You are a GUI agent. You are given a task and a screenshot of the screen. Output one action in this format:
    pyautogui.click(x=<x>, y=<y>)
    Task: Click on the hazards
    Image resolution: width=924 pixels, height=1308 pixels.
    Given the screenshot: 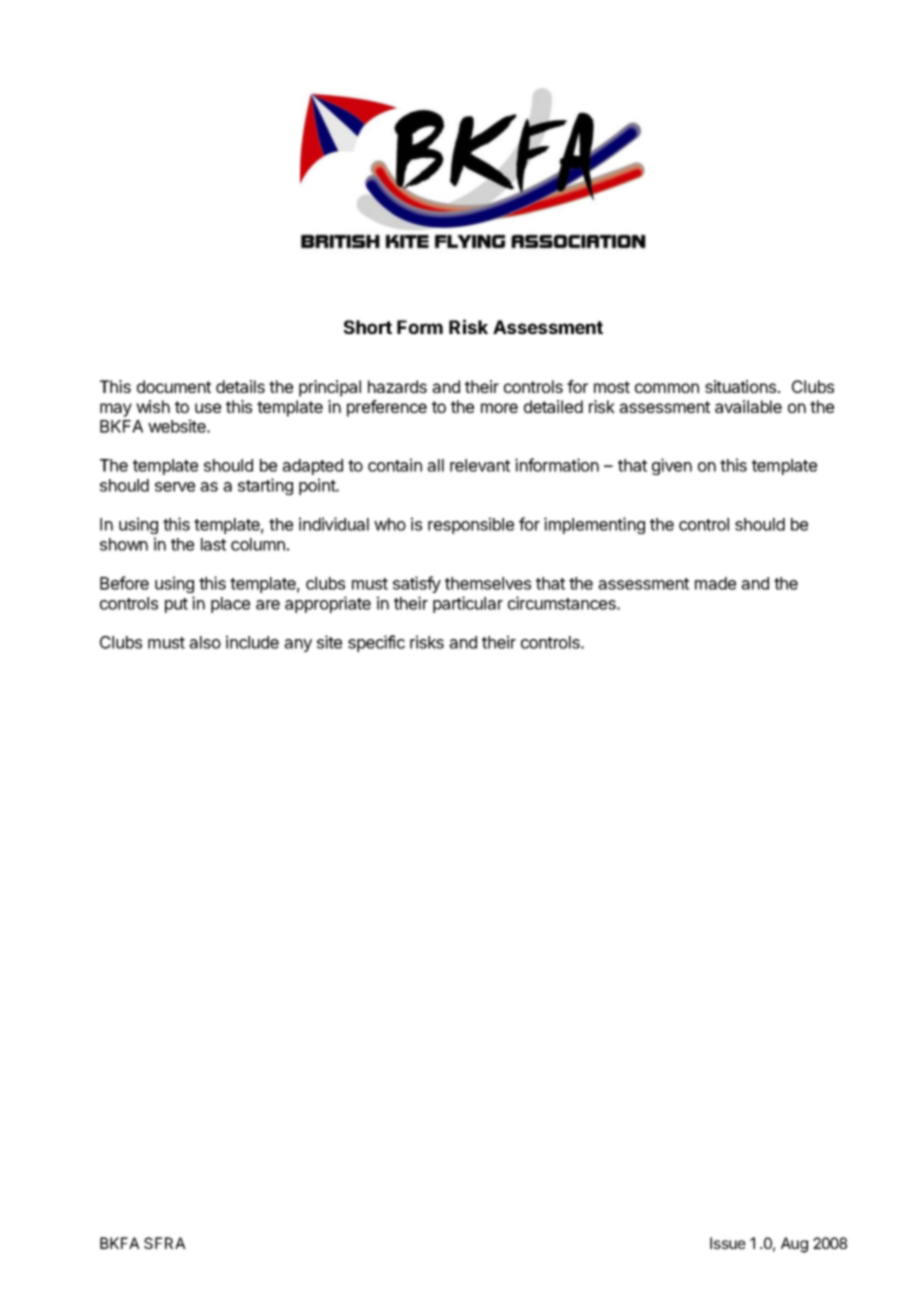 What is the action you would take?
    pyautogui.click(x=397, y=386)
